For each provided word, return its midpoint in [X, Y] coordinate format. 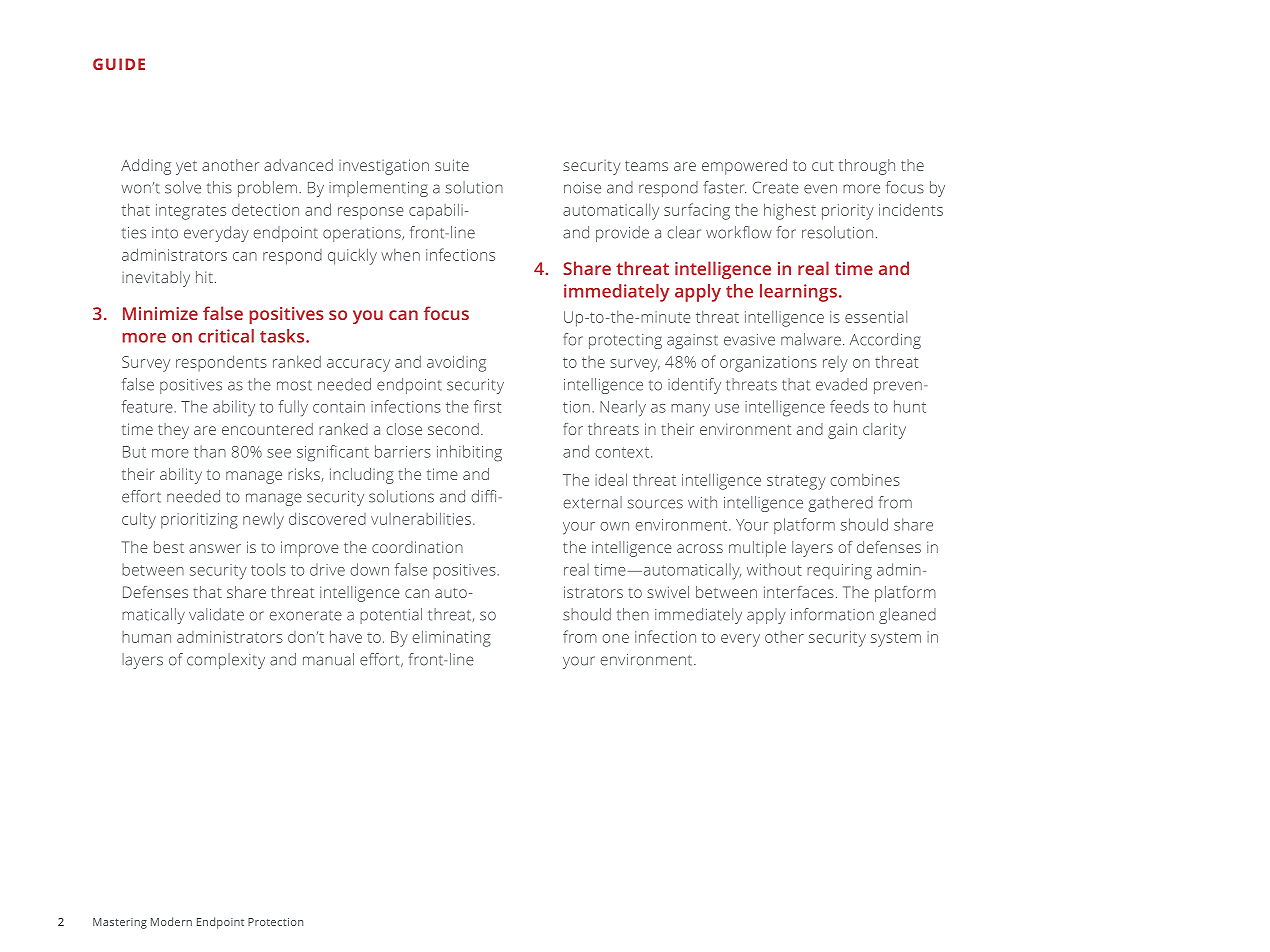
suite [452, 165]
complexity [226, 661]
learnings [798, 293]
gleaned [907, 616]
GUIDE [119, 64]
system [896, 639]
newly [263, 520]
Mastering [120, 923]
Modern [171, 921]
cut [823, 166]
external [592, 502]
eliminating [451, 638]
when [400, 255]
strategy [796, 482]
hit [204, 277]
